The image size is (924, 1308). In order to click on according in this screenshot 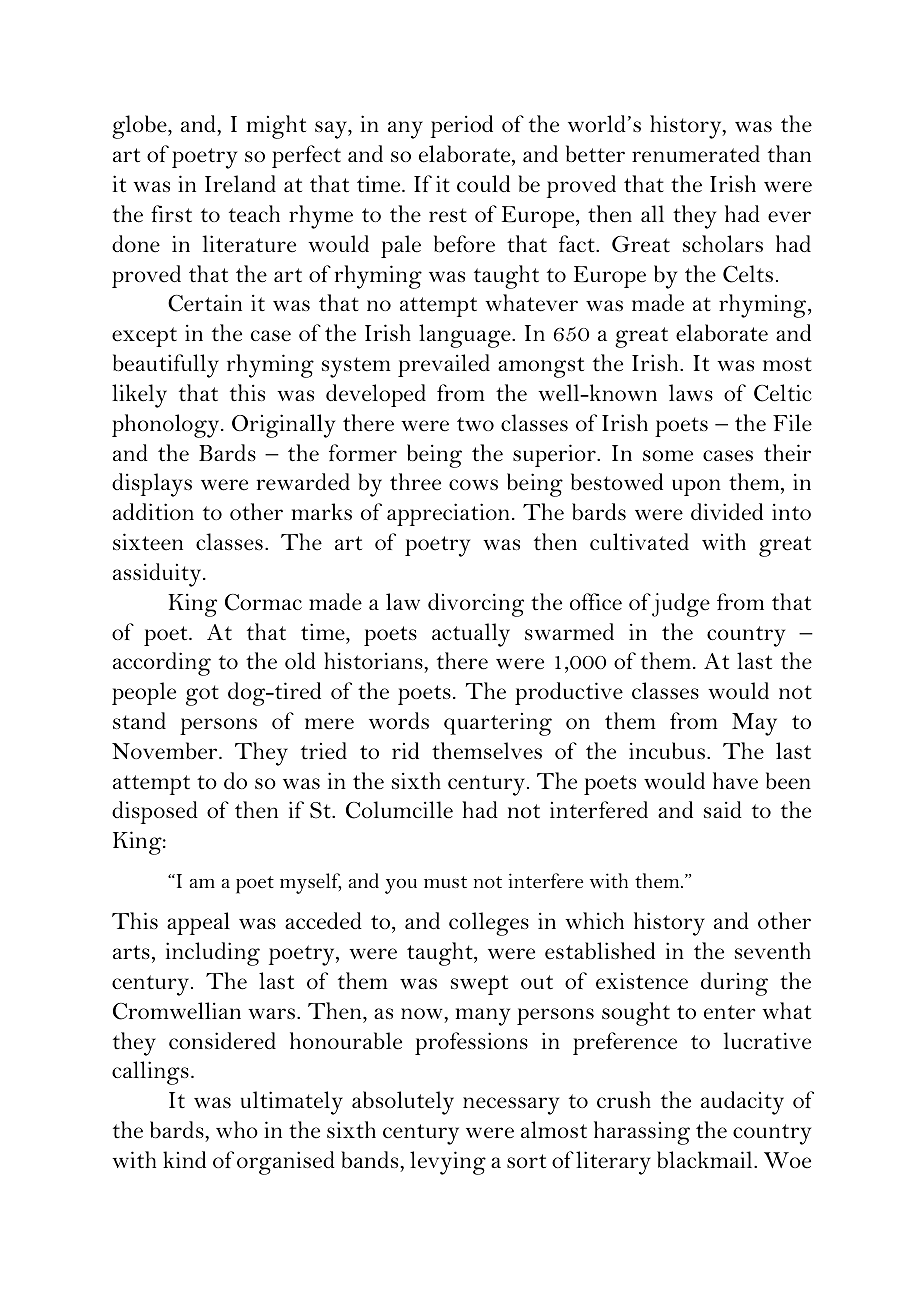, I will do `click(162, 664)`.
